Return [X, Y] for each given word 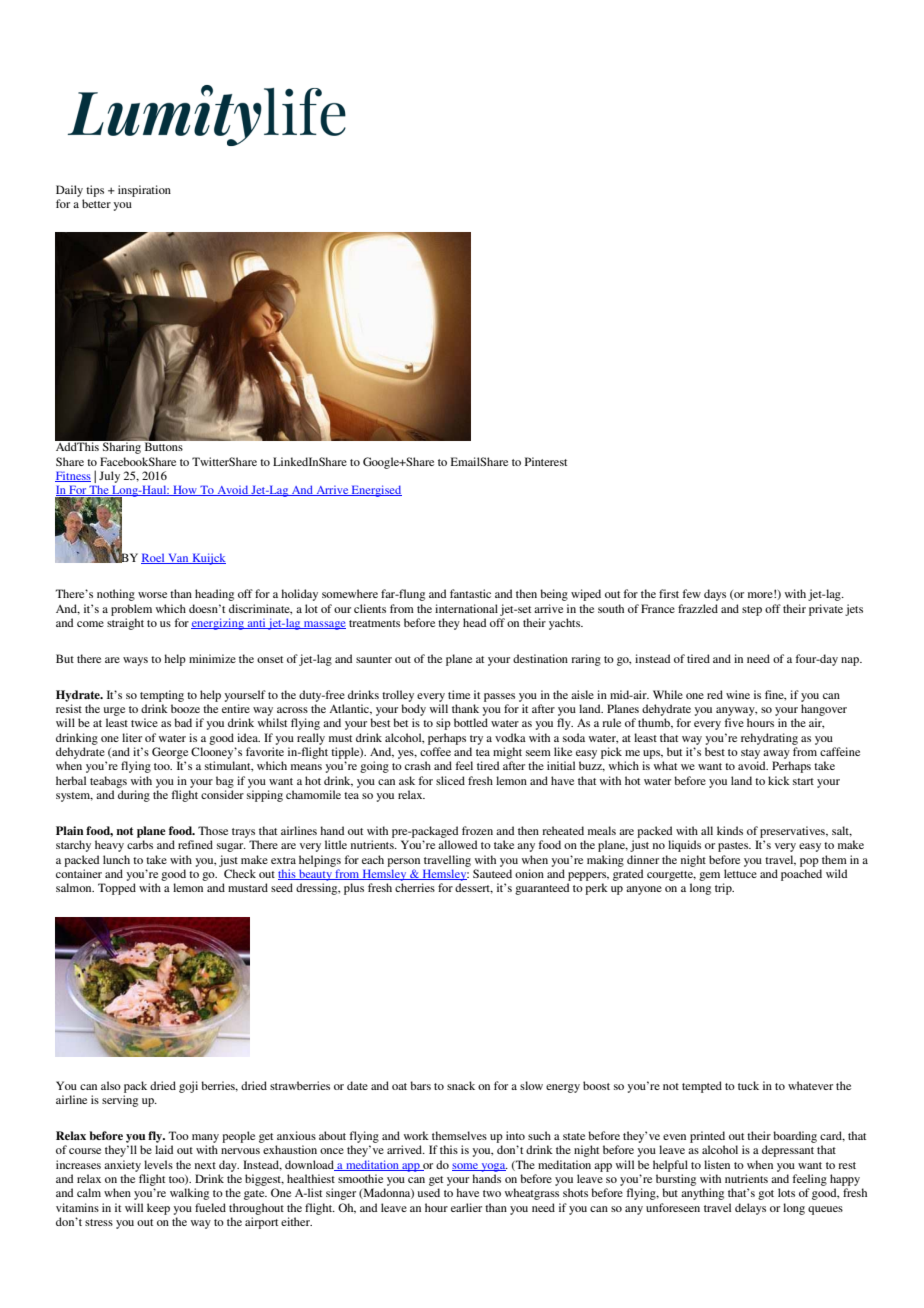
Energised [376, 491]
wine [738, 694]
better [96, 203]
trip [724, 889]
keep [158, 1209]
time [459, 694]
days [715, 595]
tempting [162, 696]
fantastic [470, 593]
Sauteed [492, 873]
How [185, 490]
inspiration [144, 191]
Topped [117, 889]
